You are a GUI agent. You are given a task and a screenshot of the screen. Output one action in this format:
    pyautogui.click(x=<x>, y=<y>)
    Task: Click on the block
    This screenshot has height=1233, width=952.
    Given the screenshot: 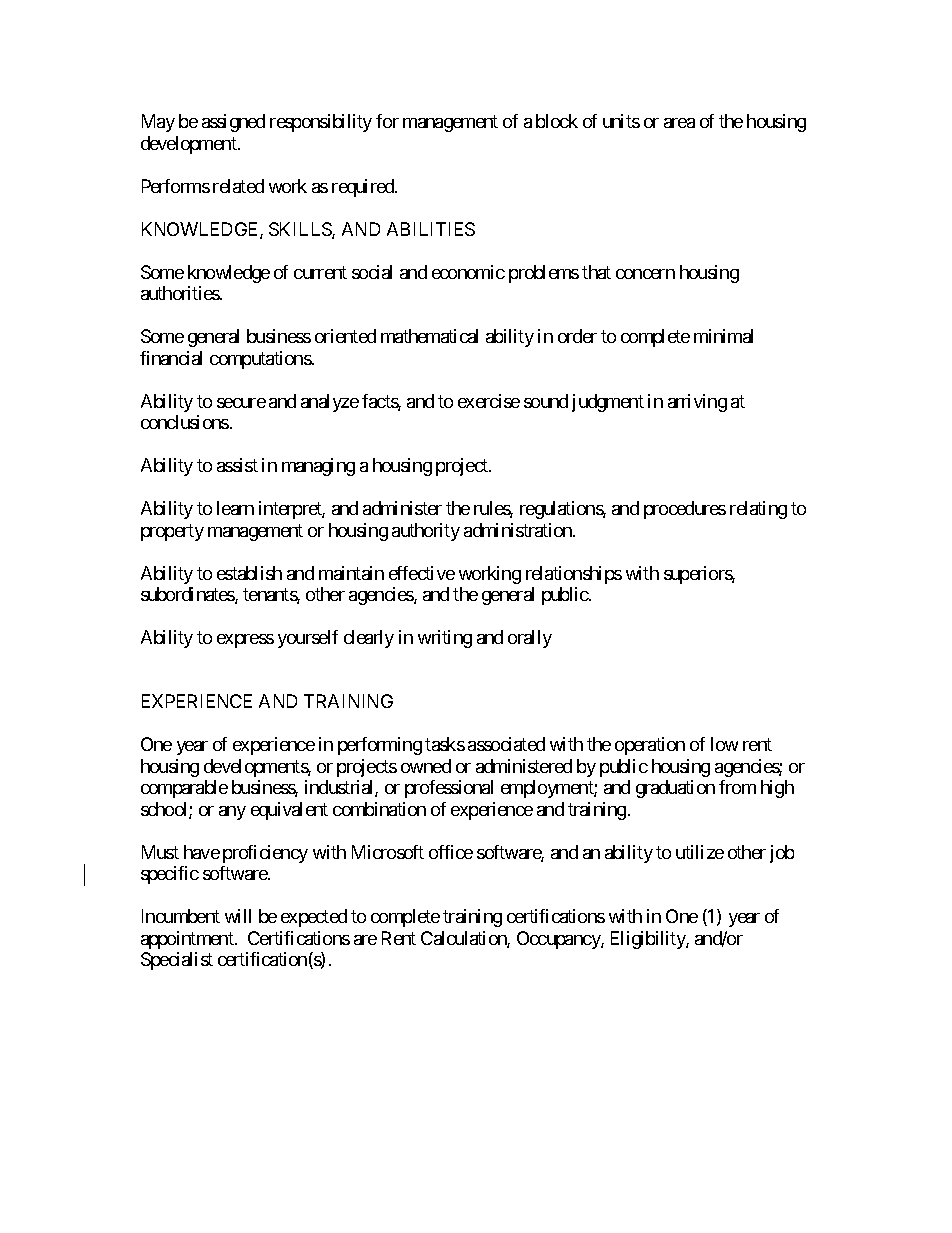 What is the action you would take?
    pyautogui.click(x=557, y=121)
